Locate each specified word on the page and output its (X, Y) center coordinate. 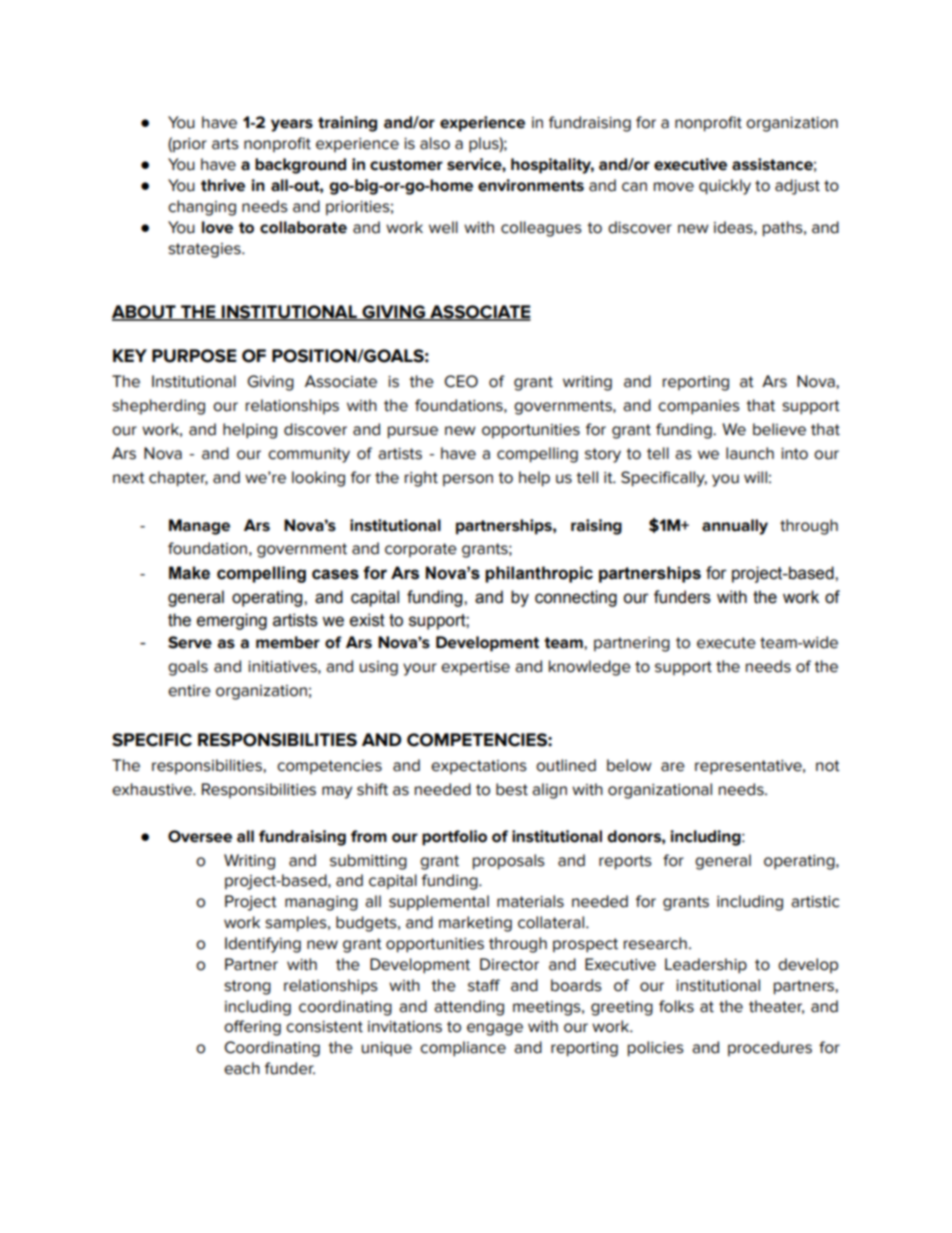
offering (252, 1028)
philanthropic (539, 574)
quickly (725, 187)
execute (726, 643)
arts (225, 144)
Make (189, 573)
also (435, 143)
